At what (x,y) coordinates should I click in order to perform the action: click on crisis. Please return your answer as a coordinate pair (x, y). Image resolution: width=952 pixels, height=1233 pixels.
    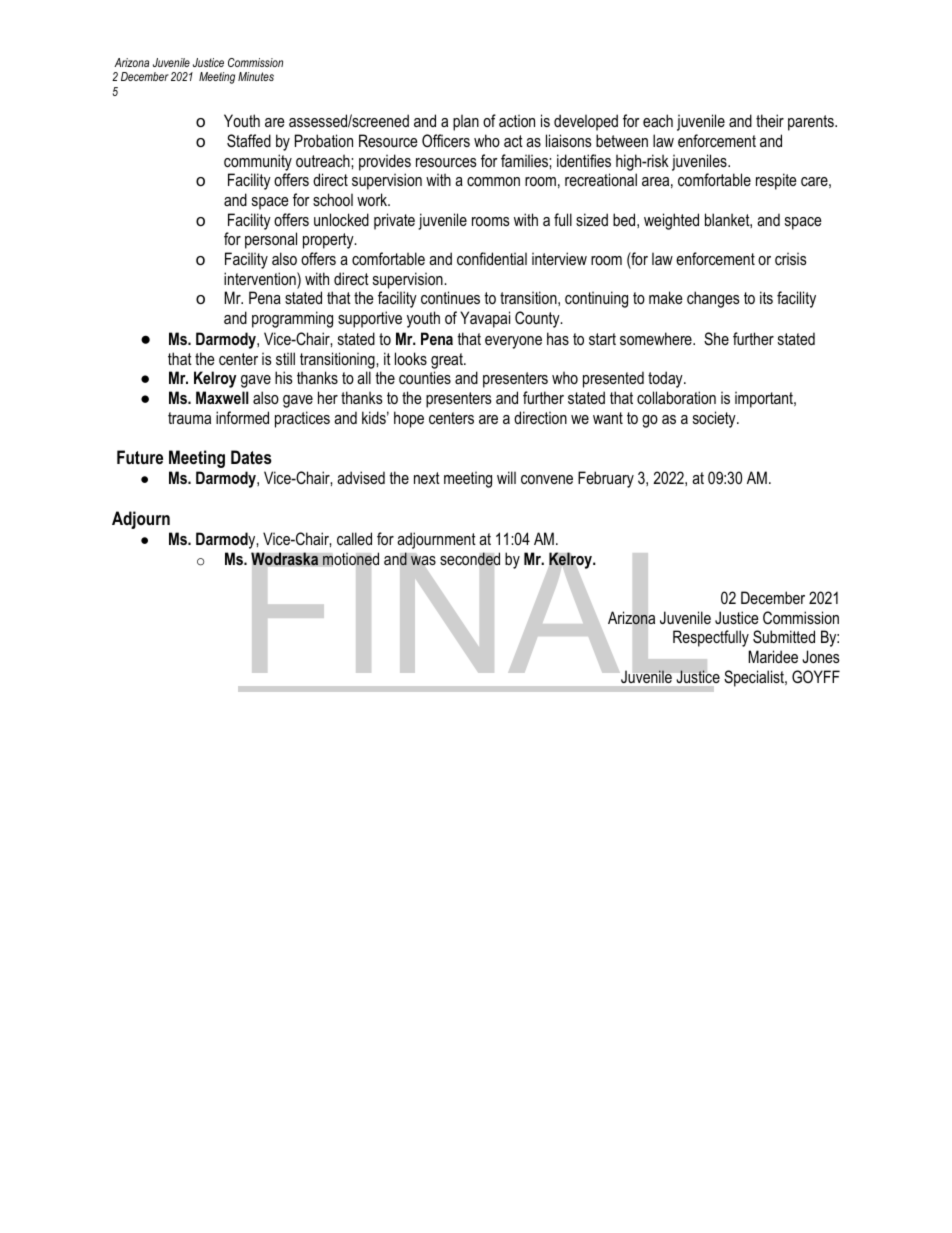
    Looking at the image, I should click on (791, 258).
